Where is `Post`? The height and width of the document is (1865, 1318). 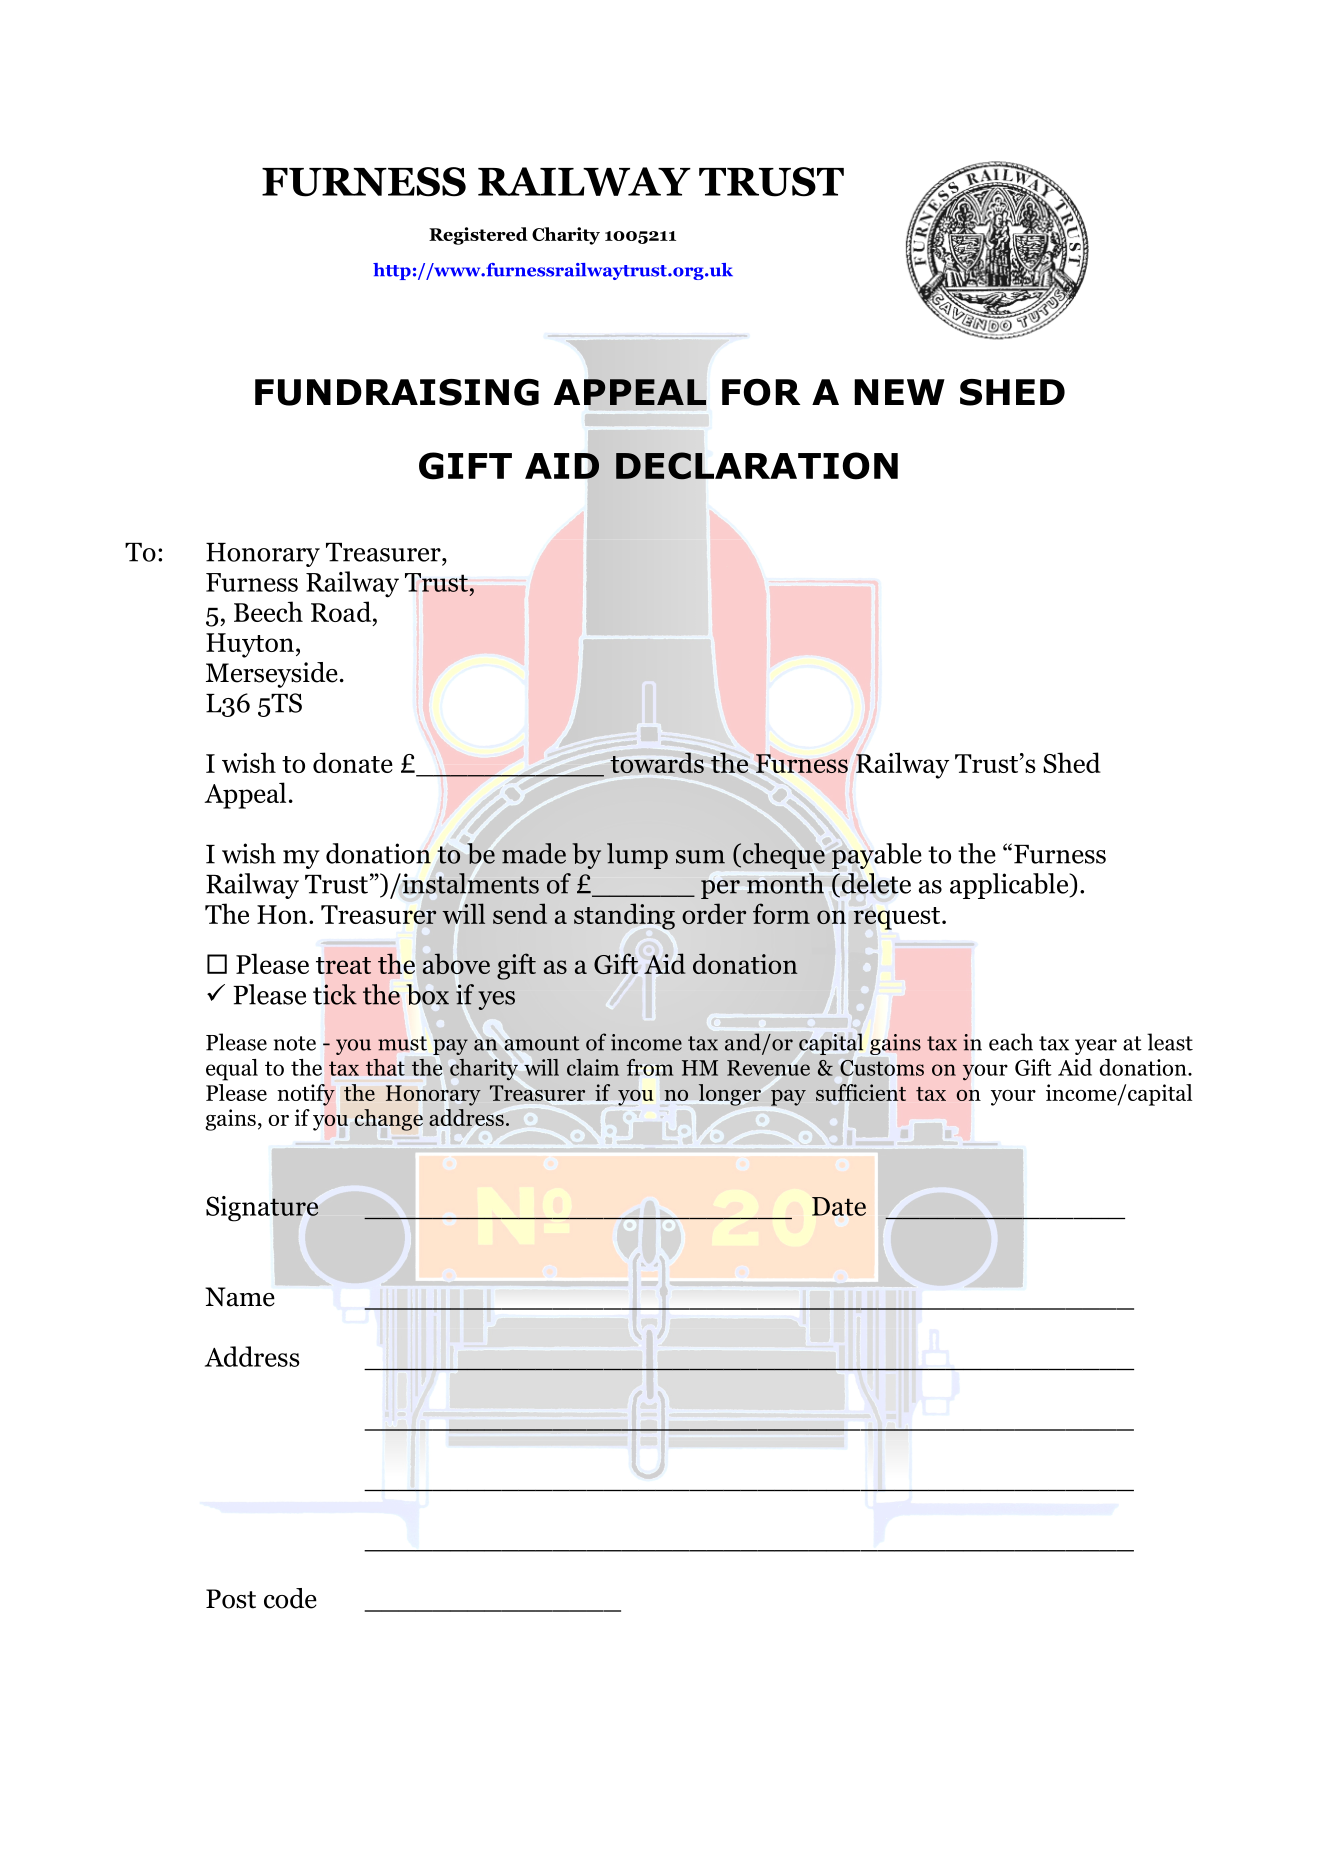 Post is located at coordinates (231, 1599).
